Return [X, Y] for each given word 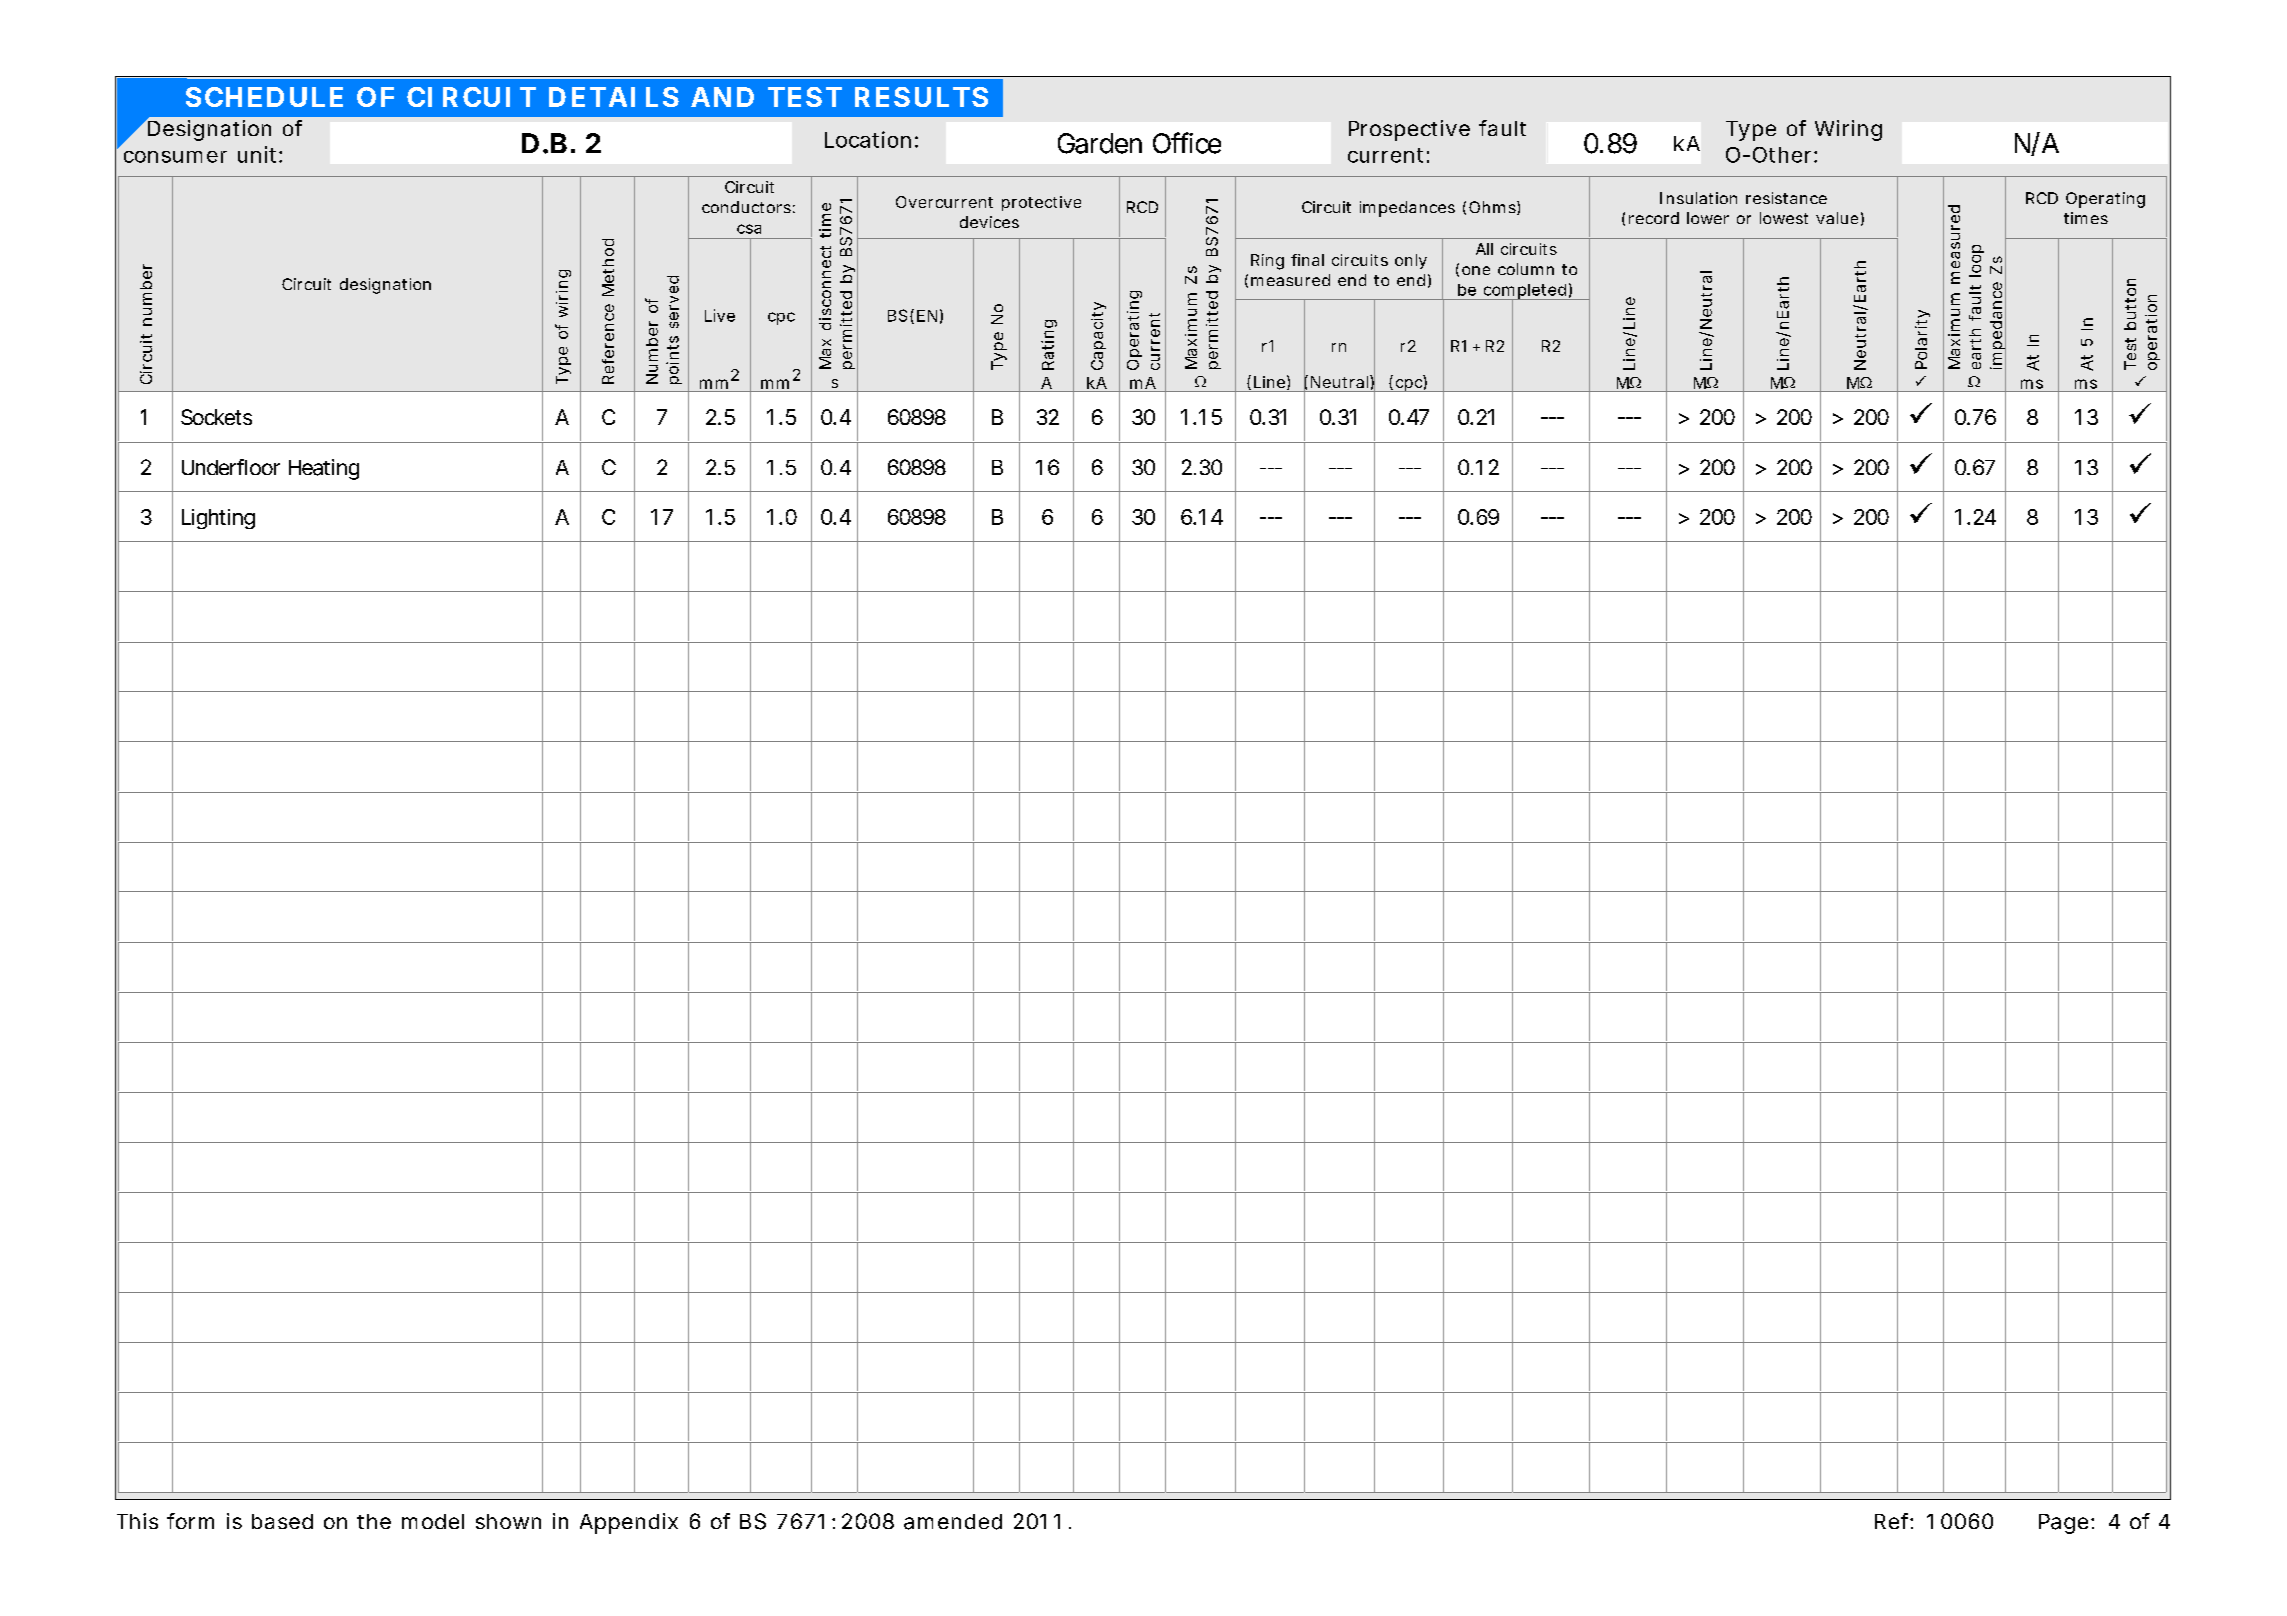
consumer [175, 157]
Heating [324, 469]
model [433, 1521]
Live [720, 315]
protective [1041, 203]
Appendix [629, 1523]
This [137, 1521]
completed [1524, 292]
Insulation [1698, 198]
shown [508, 1521]
